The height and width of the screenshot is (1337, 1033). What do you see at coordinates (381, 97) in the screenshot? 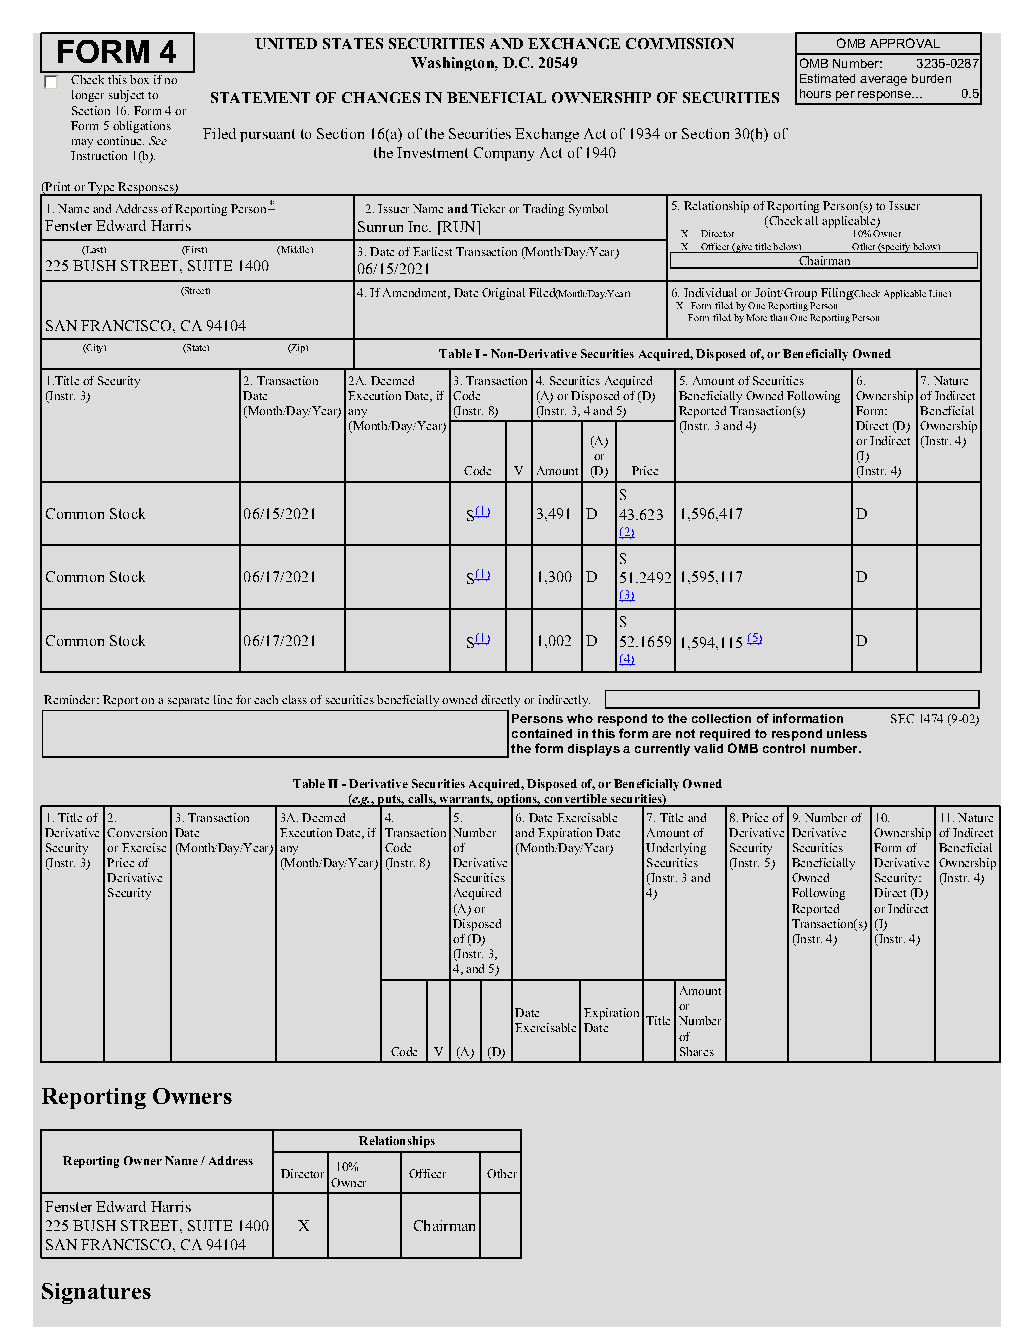
I see `CHANGES` at bounding box center [381, 97].
